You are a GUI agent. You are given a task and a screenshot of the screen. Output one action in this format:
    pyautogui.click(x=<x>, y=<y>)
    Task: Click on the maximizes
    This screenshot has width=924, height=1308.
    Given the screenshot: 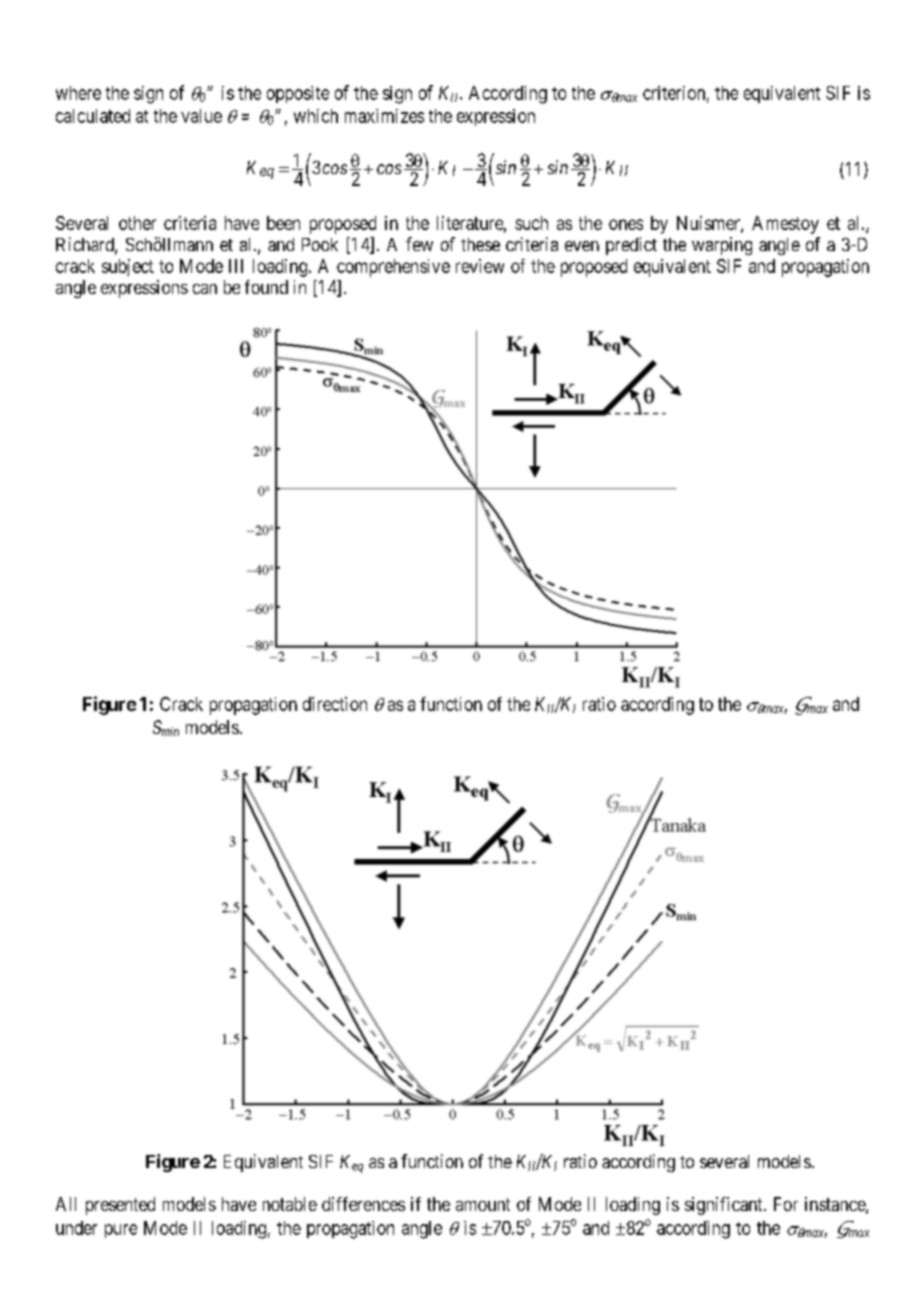 What is the action you would take?
    pyautogui.click(x=384, y=116)
